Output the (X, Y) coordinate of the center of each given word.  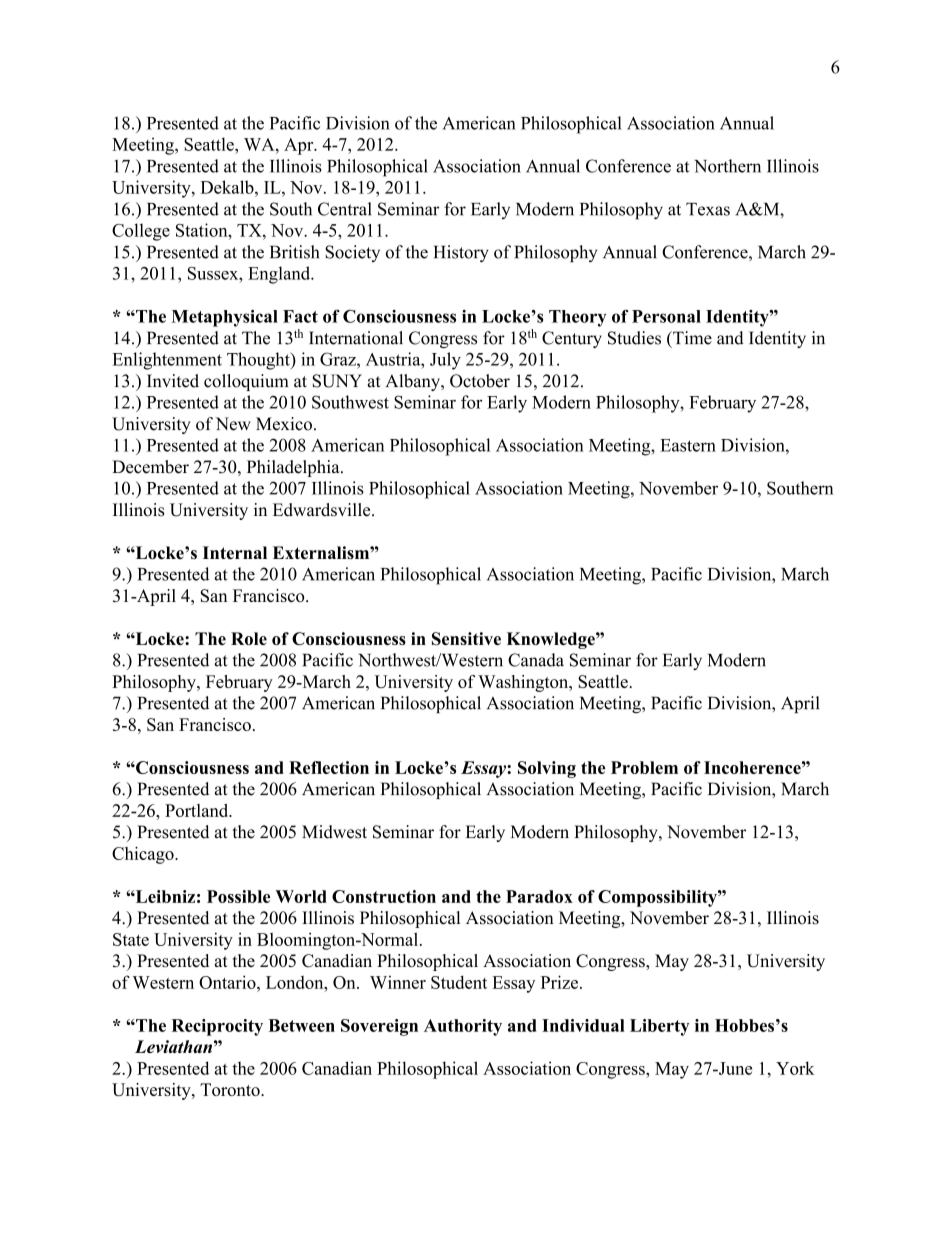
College (141, 232)
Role (249, 638)
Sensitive (466, 638)
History (461, 253)
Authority (463, 1027)
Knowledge (552, 640)
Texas (708, 209)
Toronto (231, 1089)
